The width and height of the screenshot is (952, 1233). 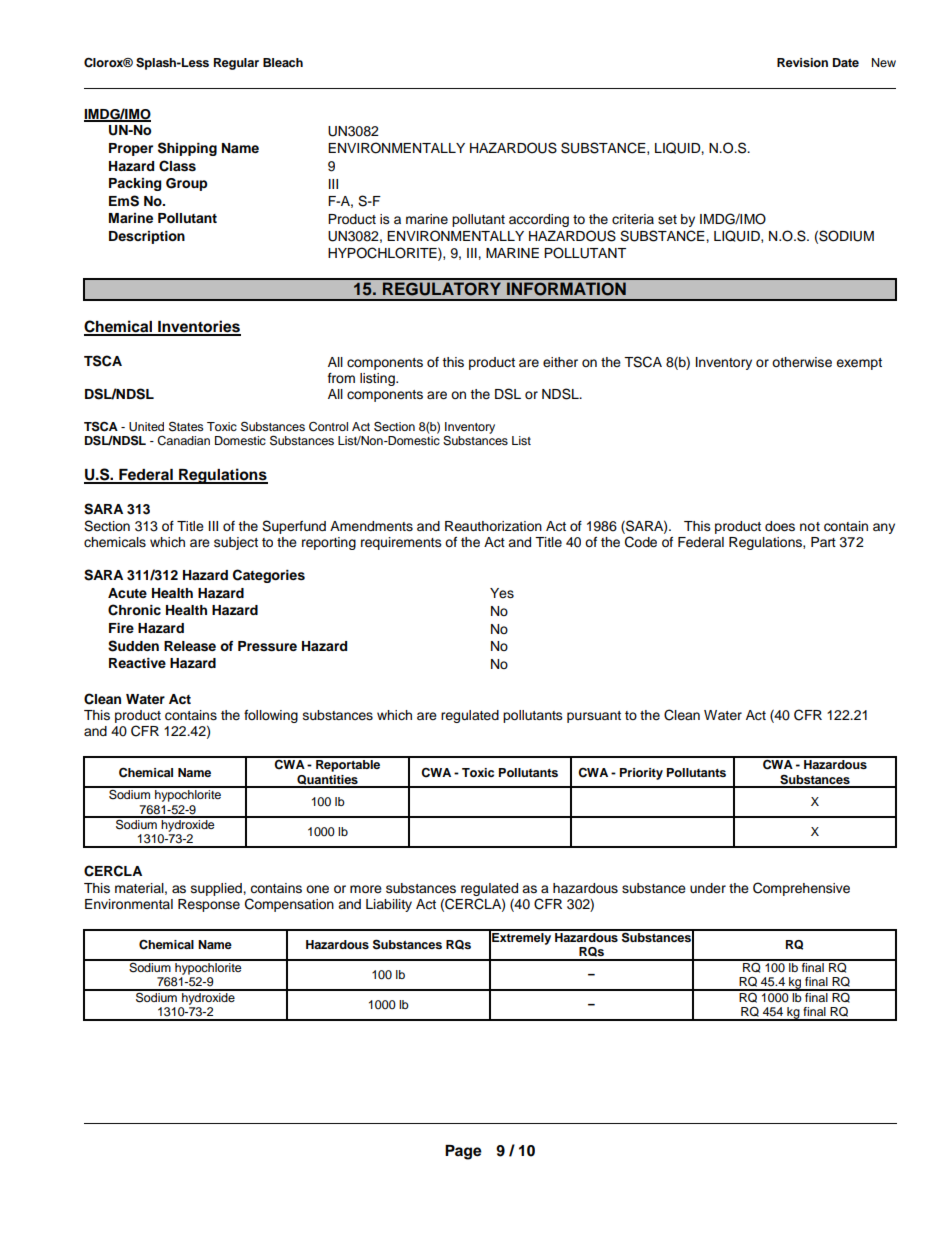 I want to click on pursuant, so click(x=594, y=717).
